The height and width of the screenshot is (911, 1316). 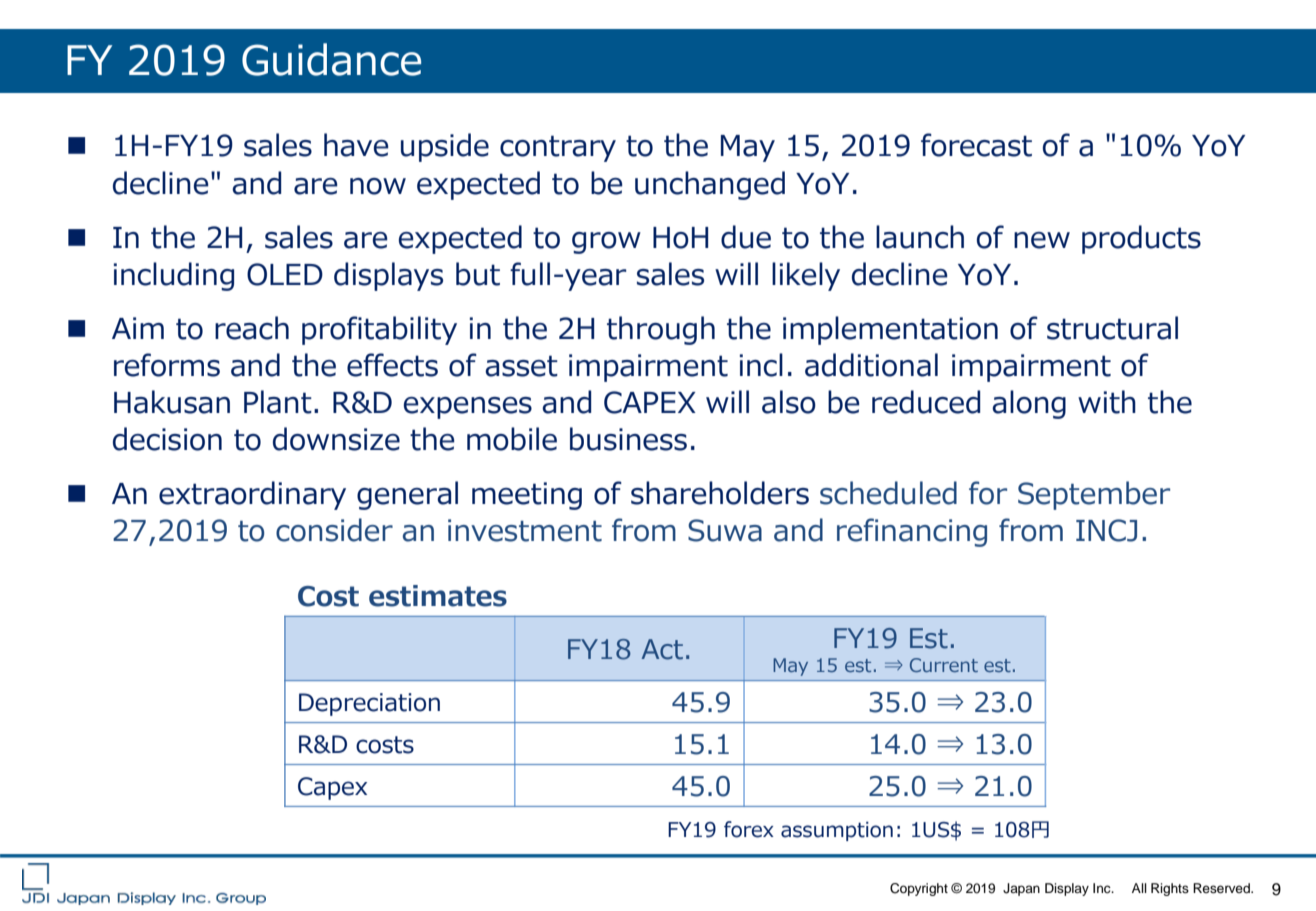 What do you see at coordinates (285, 274) in the screenshot?
I see `OLED` at bounding box center [285, 274].
